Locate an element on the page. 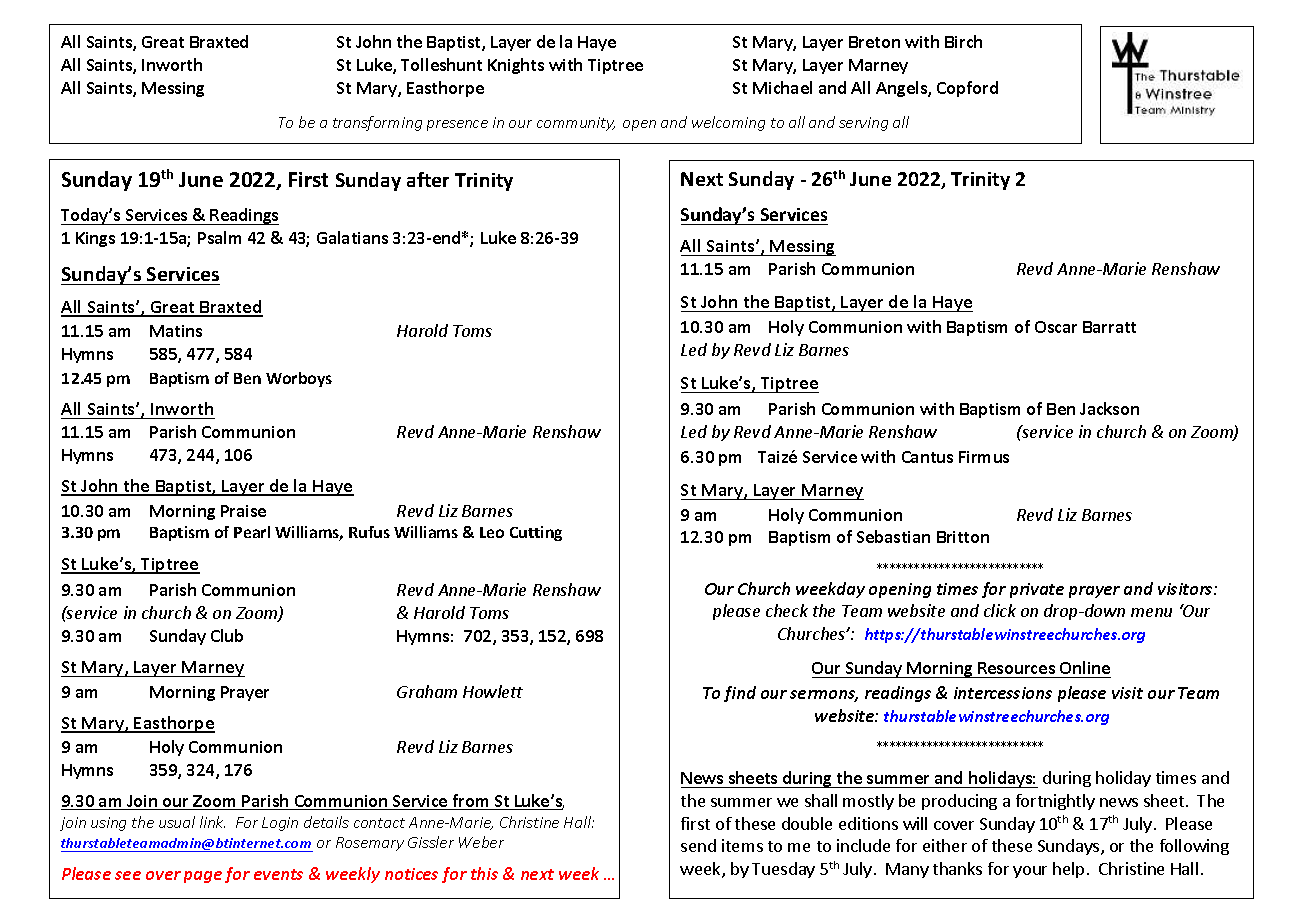 This document has height=924, width=1308. Matins is located at coordinates (176, 331).
